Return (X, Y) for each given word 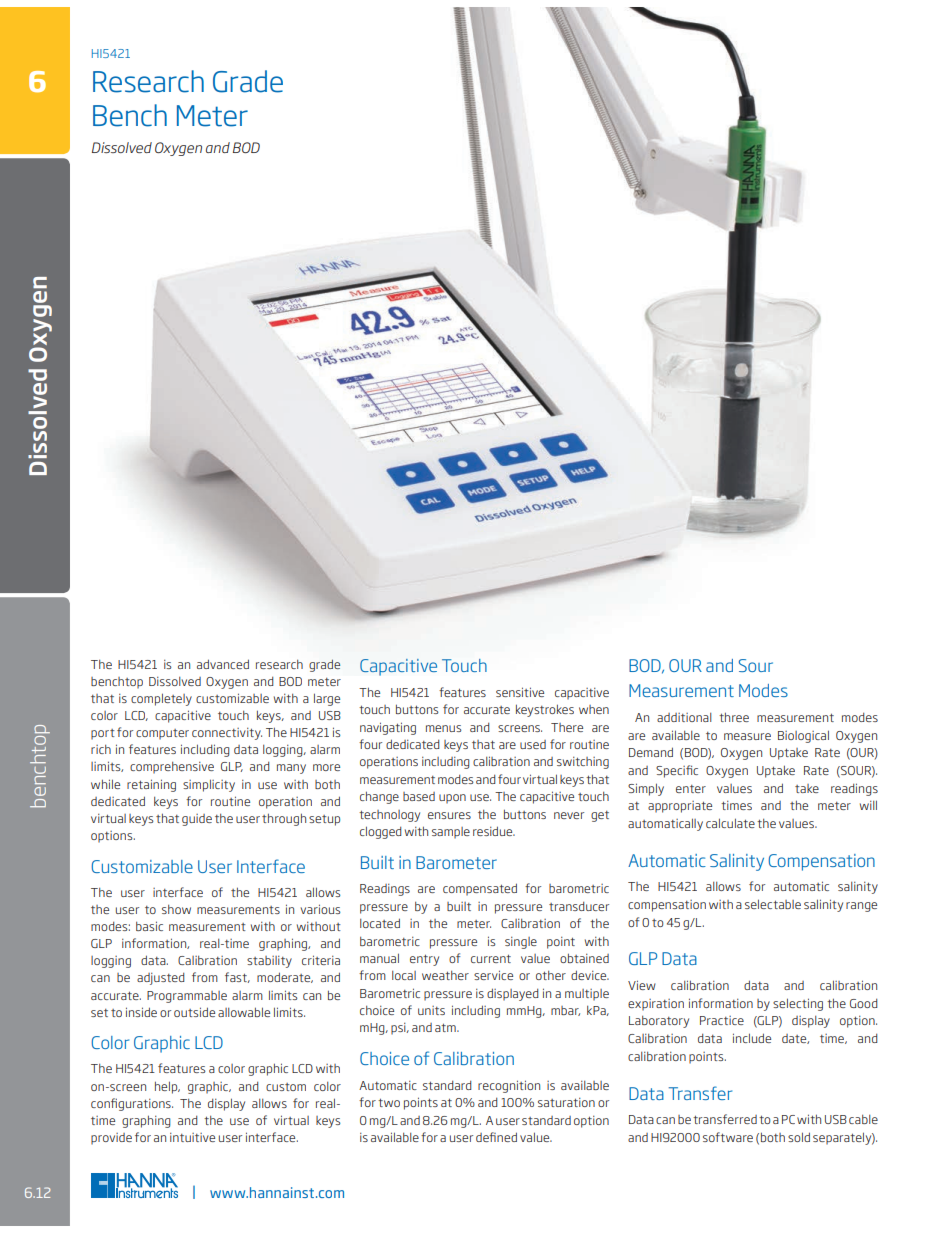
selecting (798, 1004)
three (734, 717)
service (493, 975)
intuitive (192, 1137)
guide (197, 820)
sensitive (520, 692)
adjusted (161, 978)
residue (494, 831)
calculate (730, 823)
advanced (223, 664)
